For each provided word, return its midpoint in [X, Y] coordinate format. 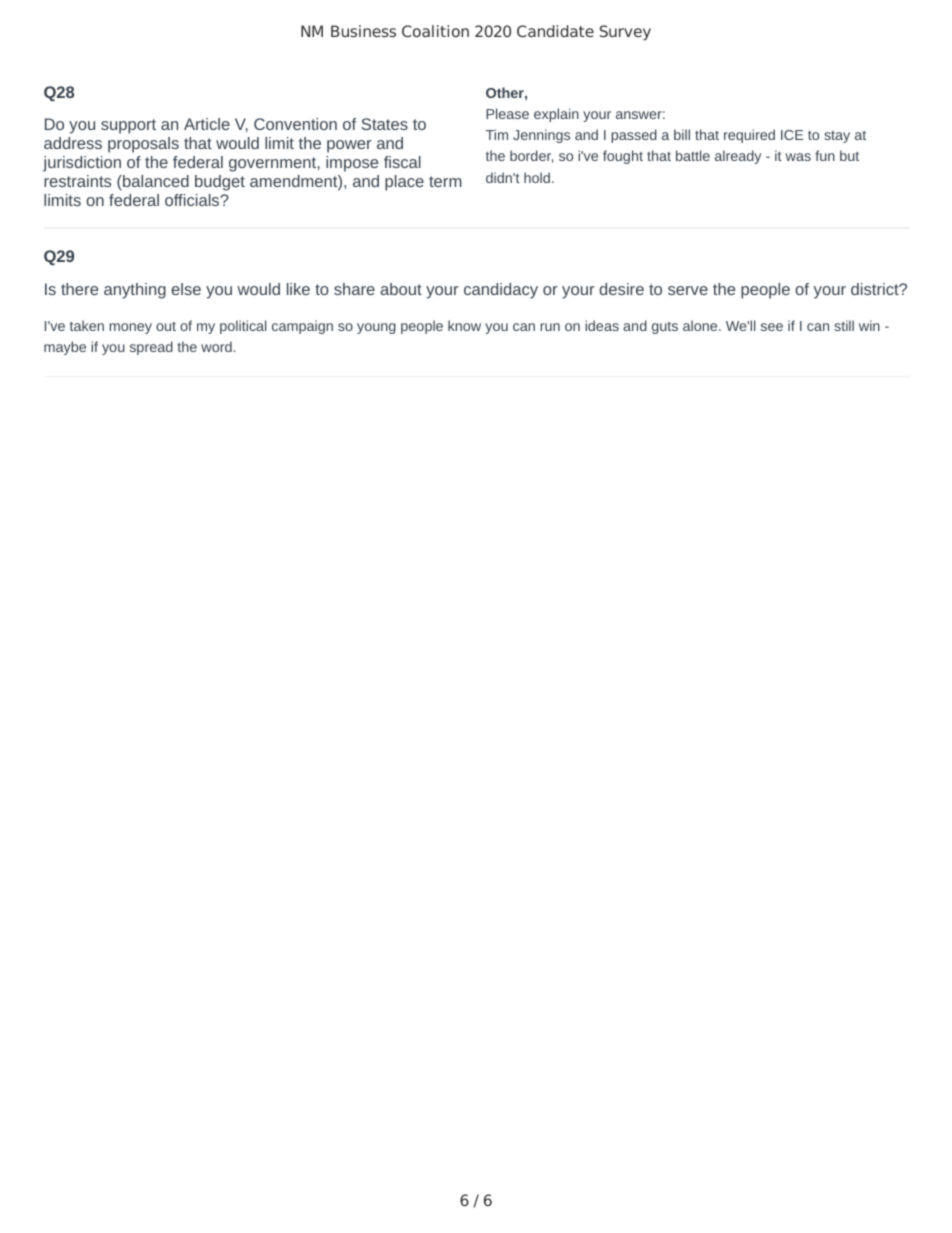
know [464, 325]
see [772, 327]
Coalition [435, 31]
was [798, 157]
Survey [625, 32]
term [445, 181]
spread [151, 348]
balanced [155, 181]
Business [363, 31]
